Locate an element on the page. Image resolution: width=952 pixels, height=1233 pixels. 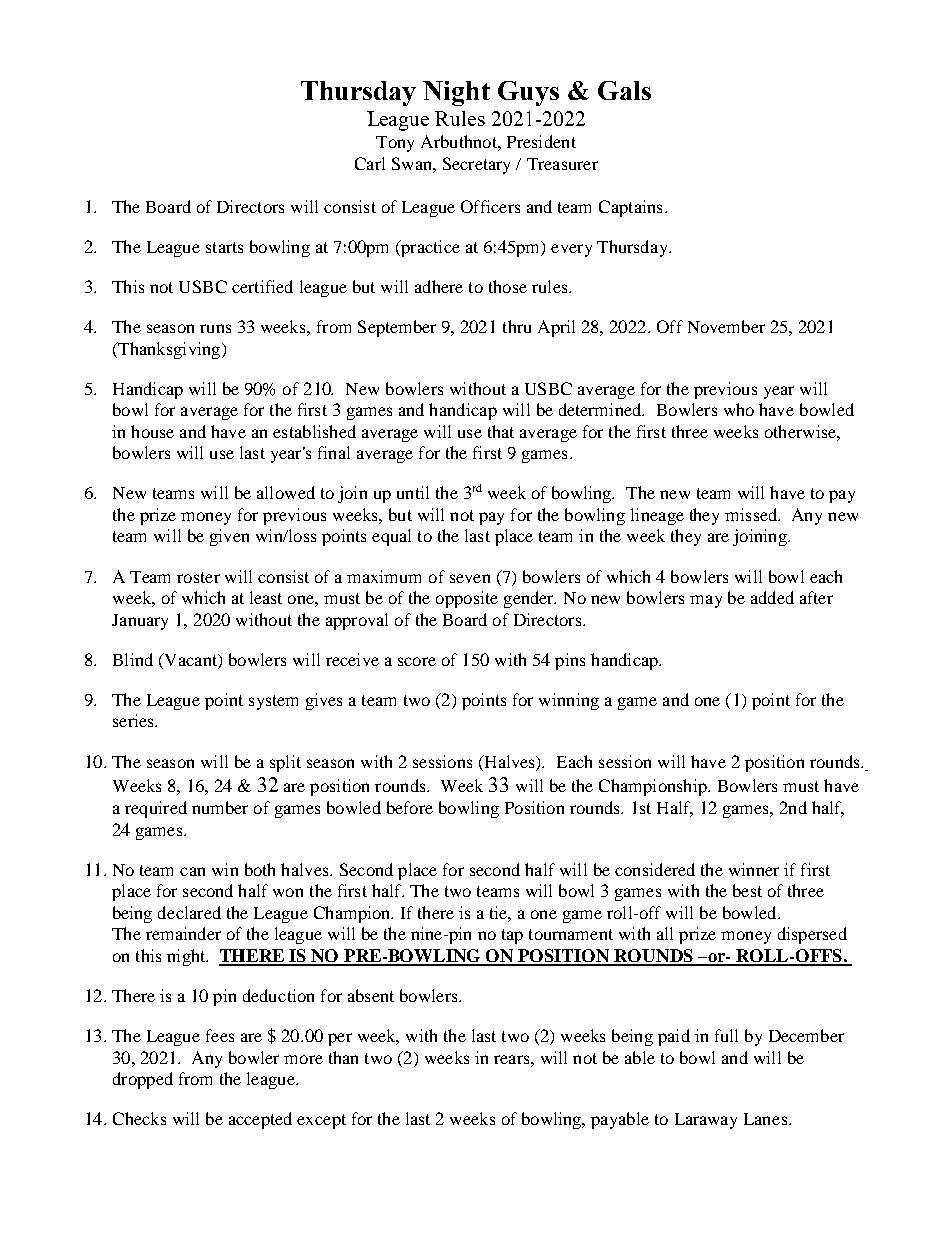
Carl is located at coordinates (370, 163).
